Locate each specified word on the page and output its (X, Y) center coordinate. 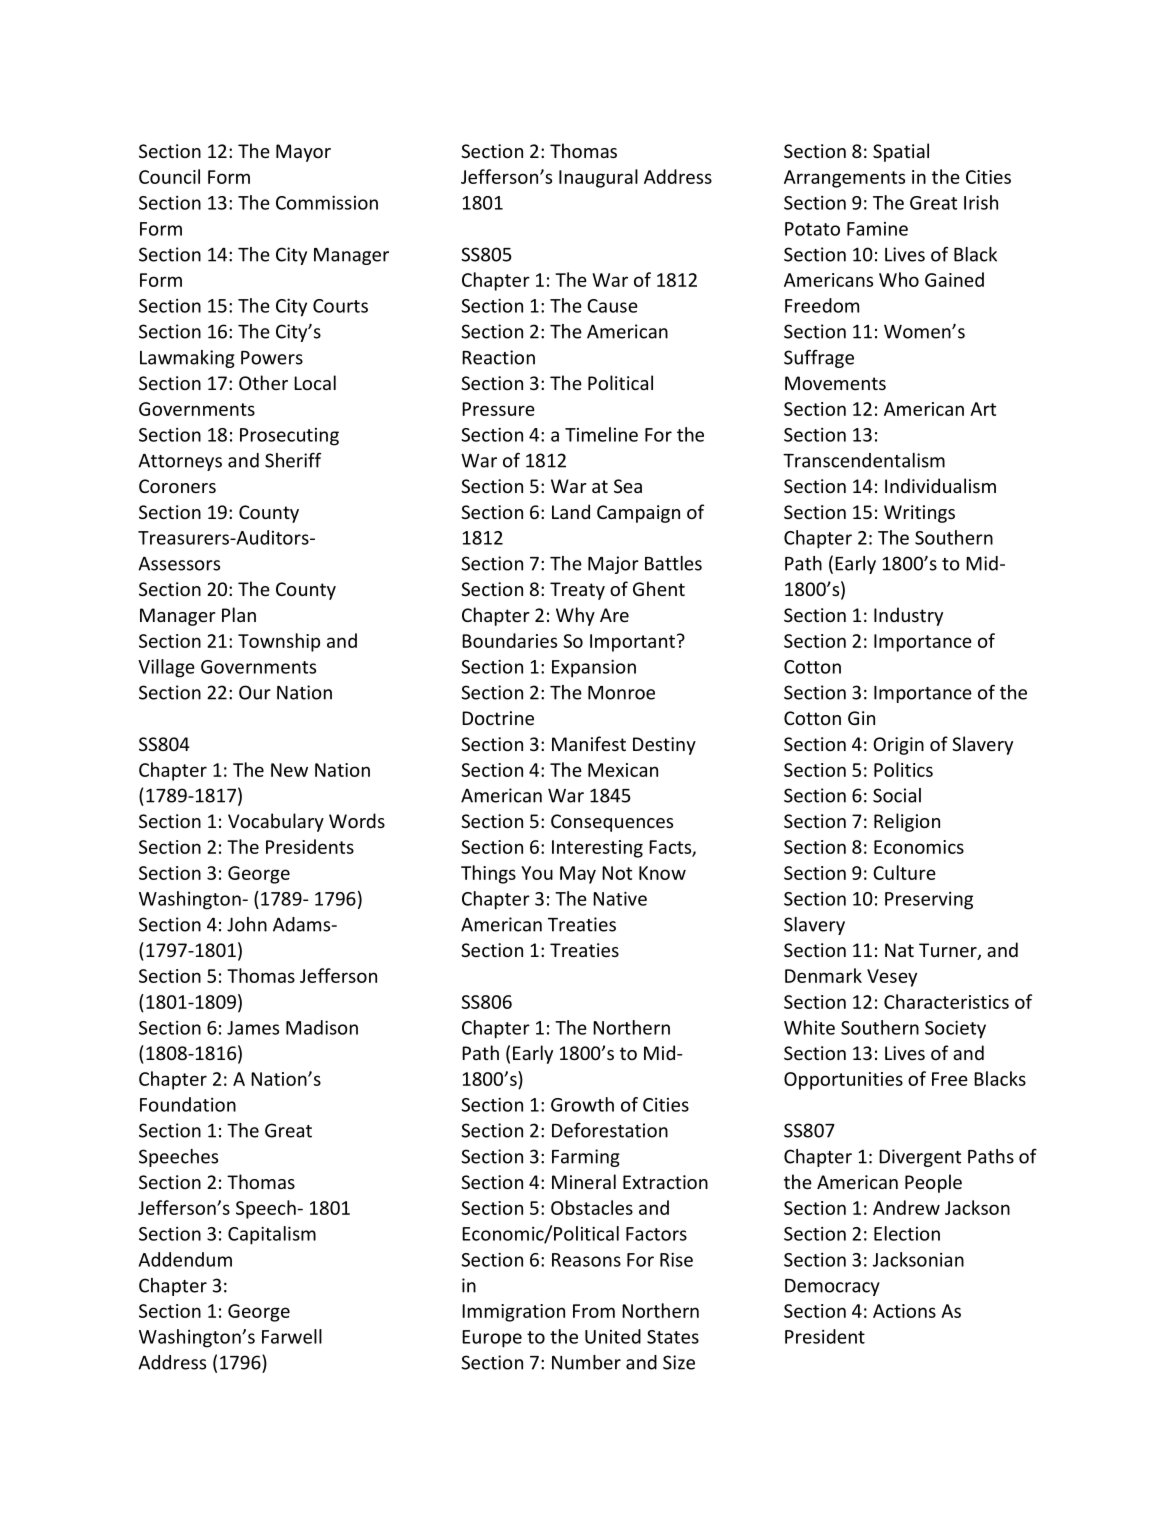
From (594, 1311)
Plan (239, 614)
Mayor (303, 153)
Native (620, 898)
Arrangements (844, 179)
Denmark (823, 975)
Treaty (577, 591)
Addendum (185, 1259)
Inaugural (598, 178)
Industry (908, 616)
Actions (904, 1311)
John (247, 924)
